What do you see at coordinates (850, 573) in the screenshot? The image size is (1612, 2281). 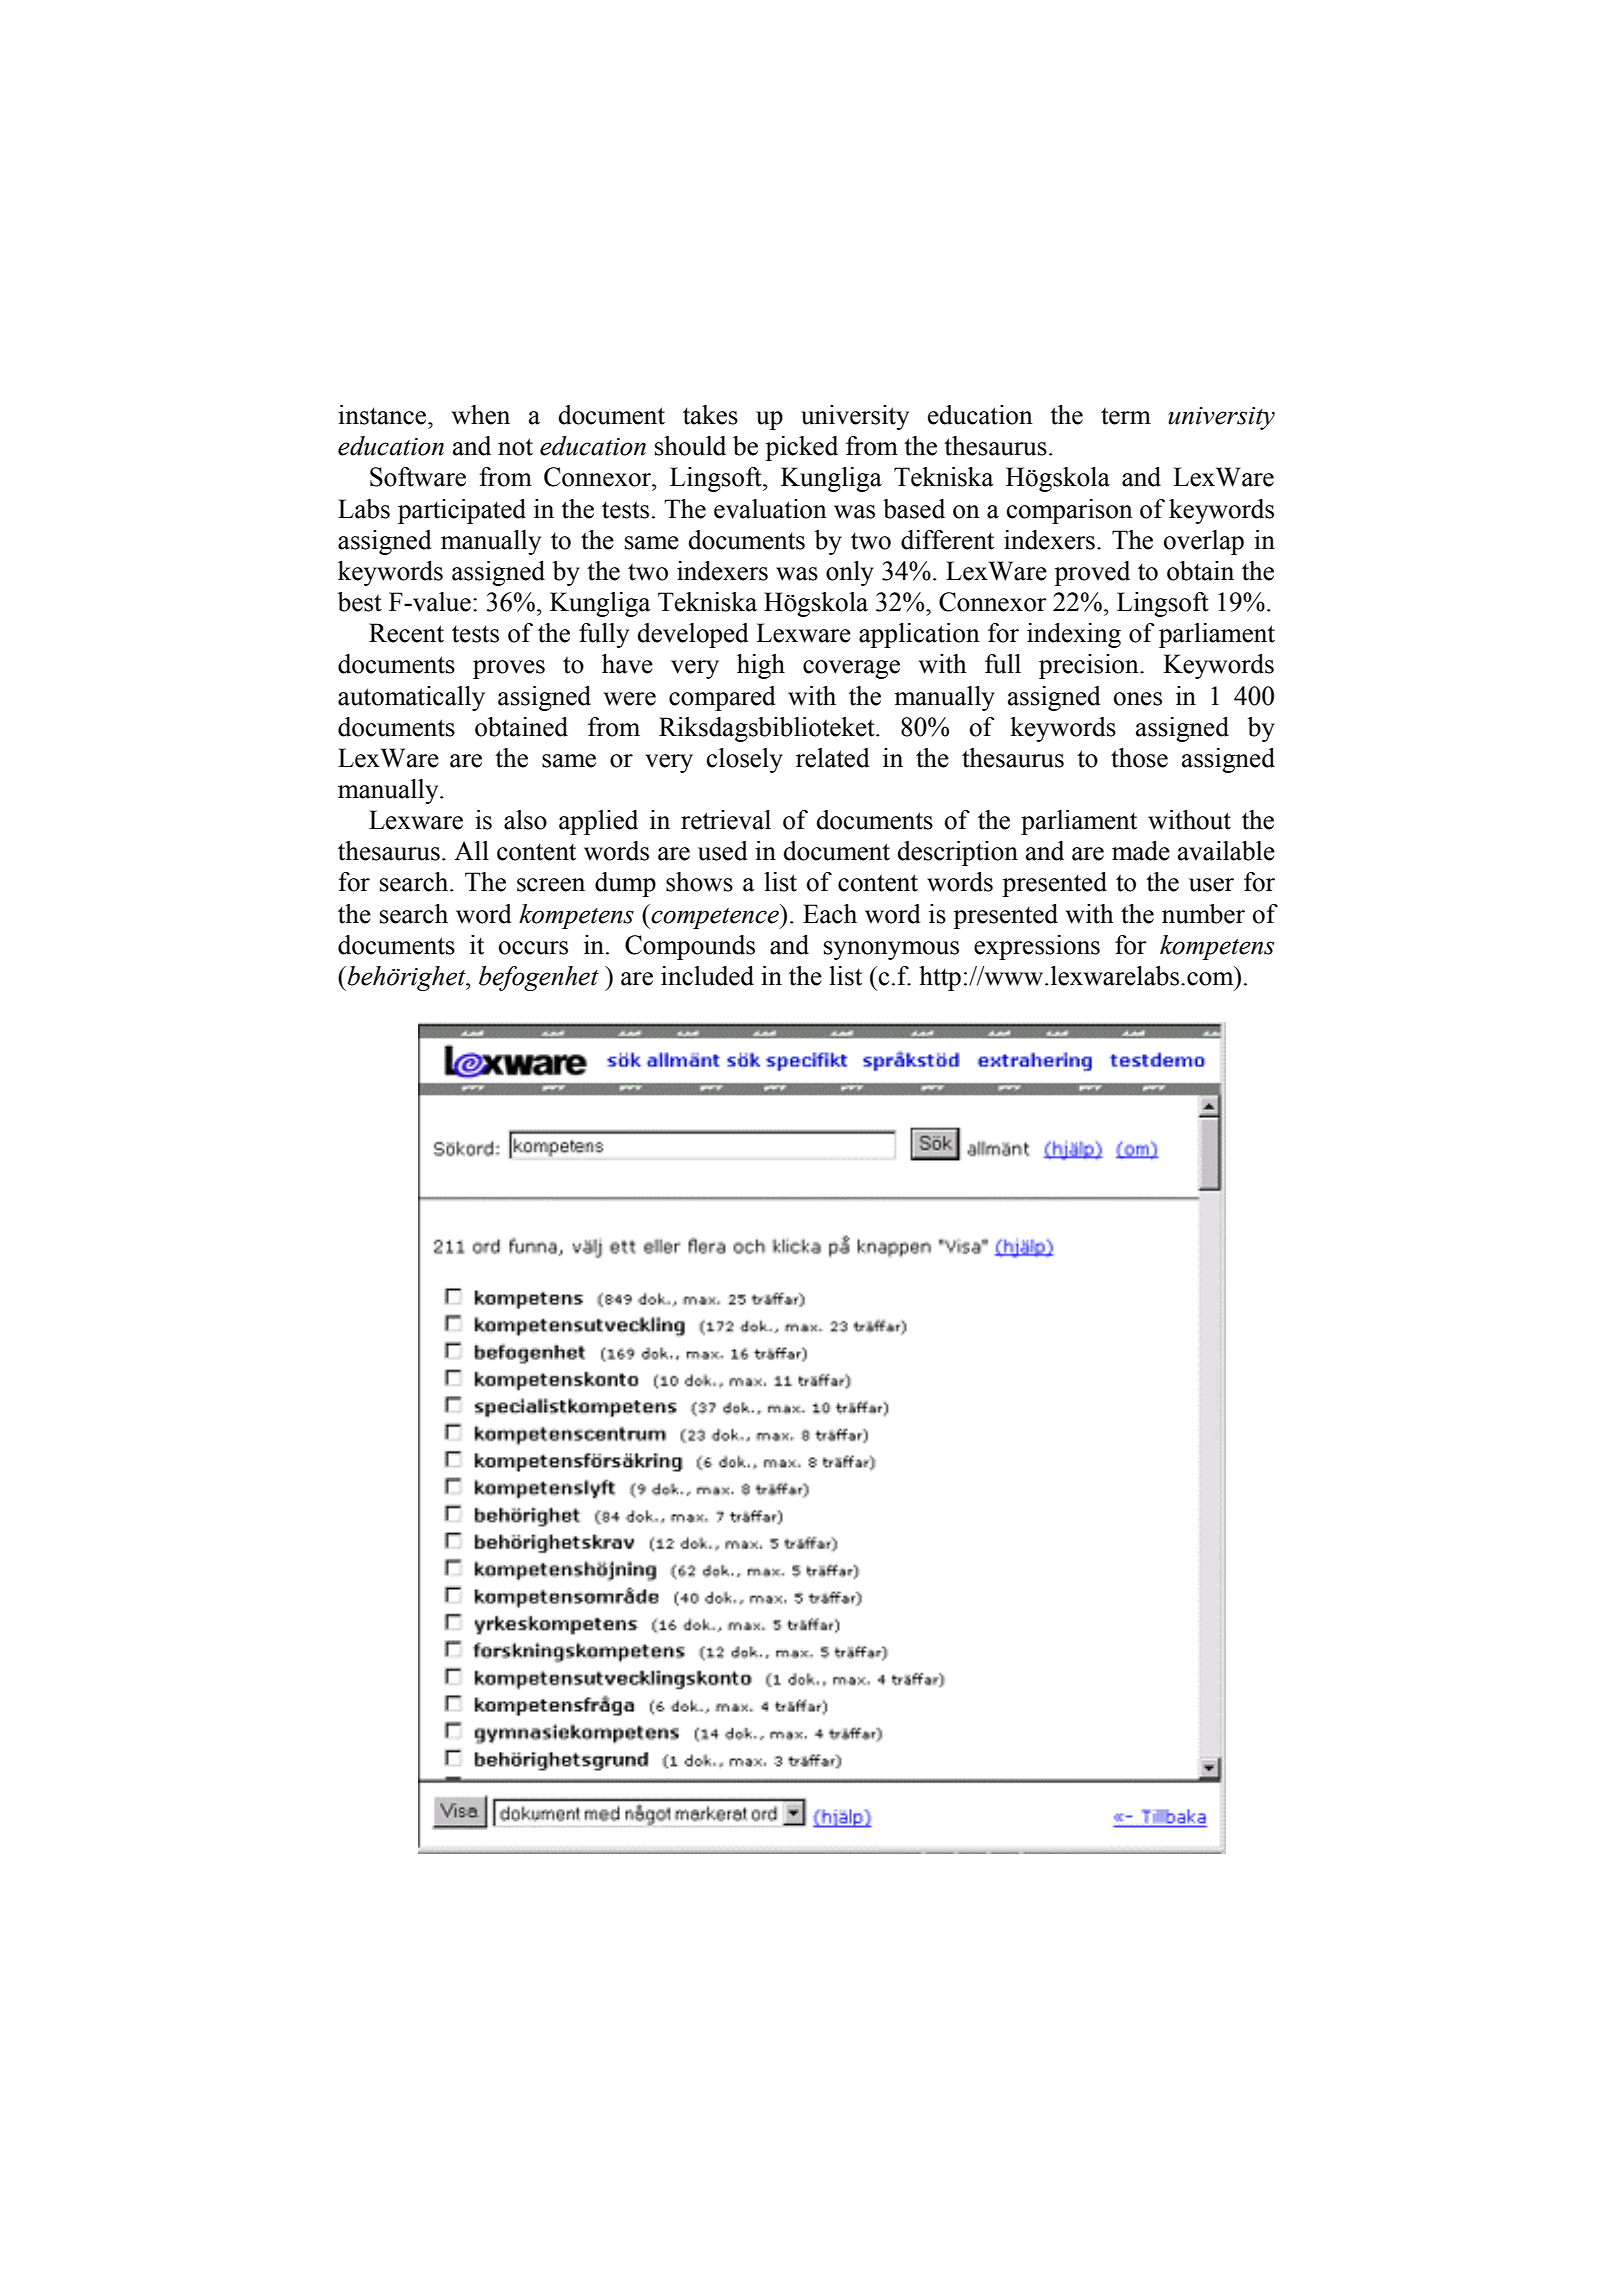 I see `only` at bounding box center [850, 573].
